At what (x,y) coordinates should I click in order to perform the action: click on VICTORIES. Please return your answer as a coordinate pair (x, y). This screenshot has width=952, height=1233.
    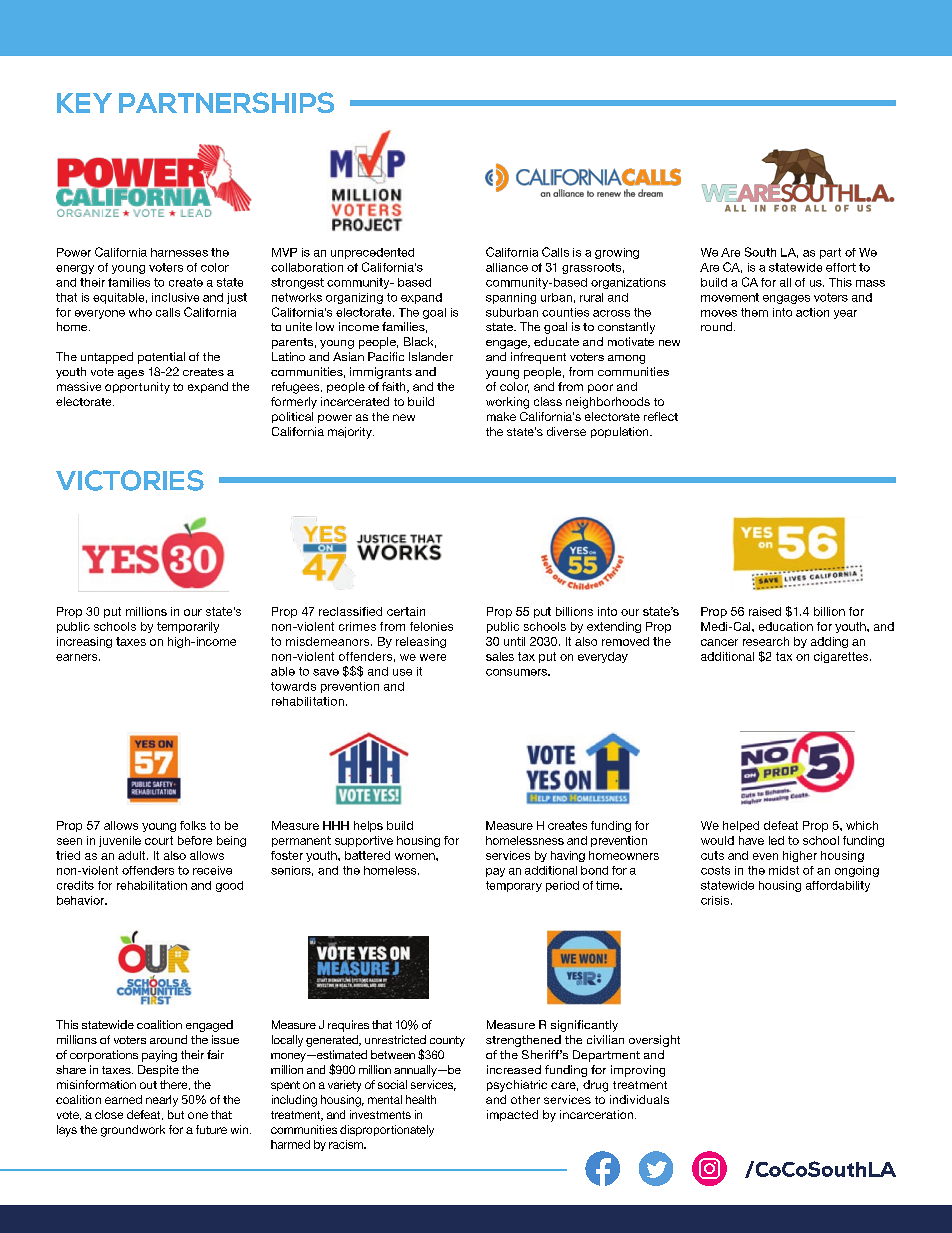
    Looking at the image, I should click on (130, 480).
